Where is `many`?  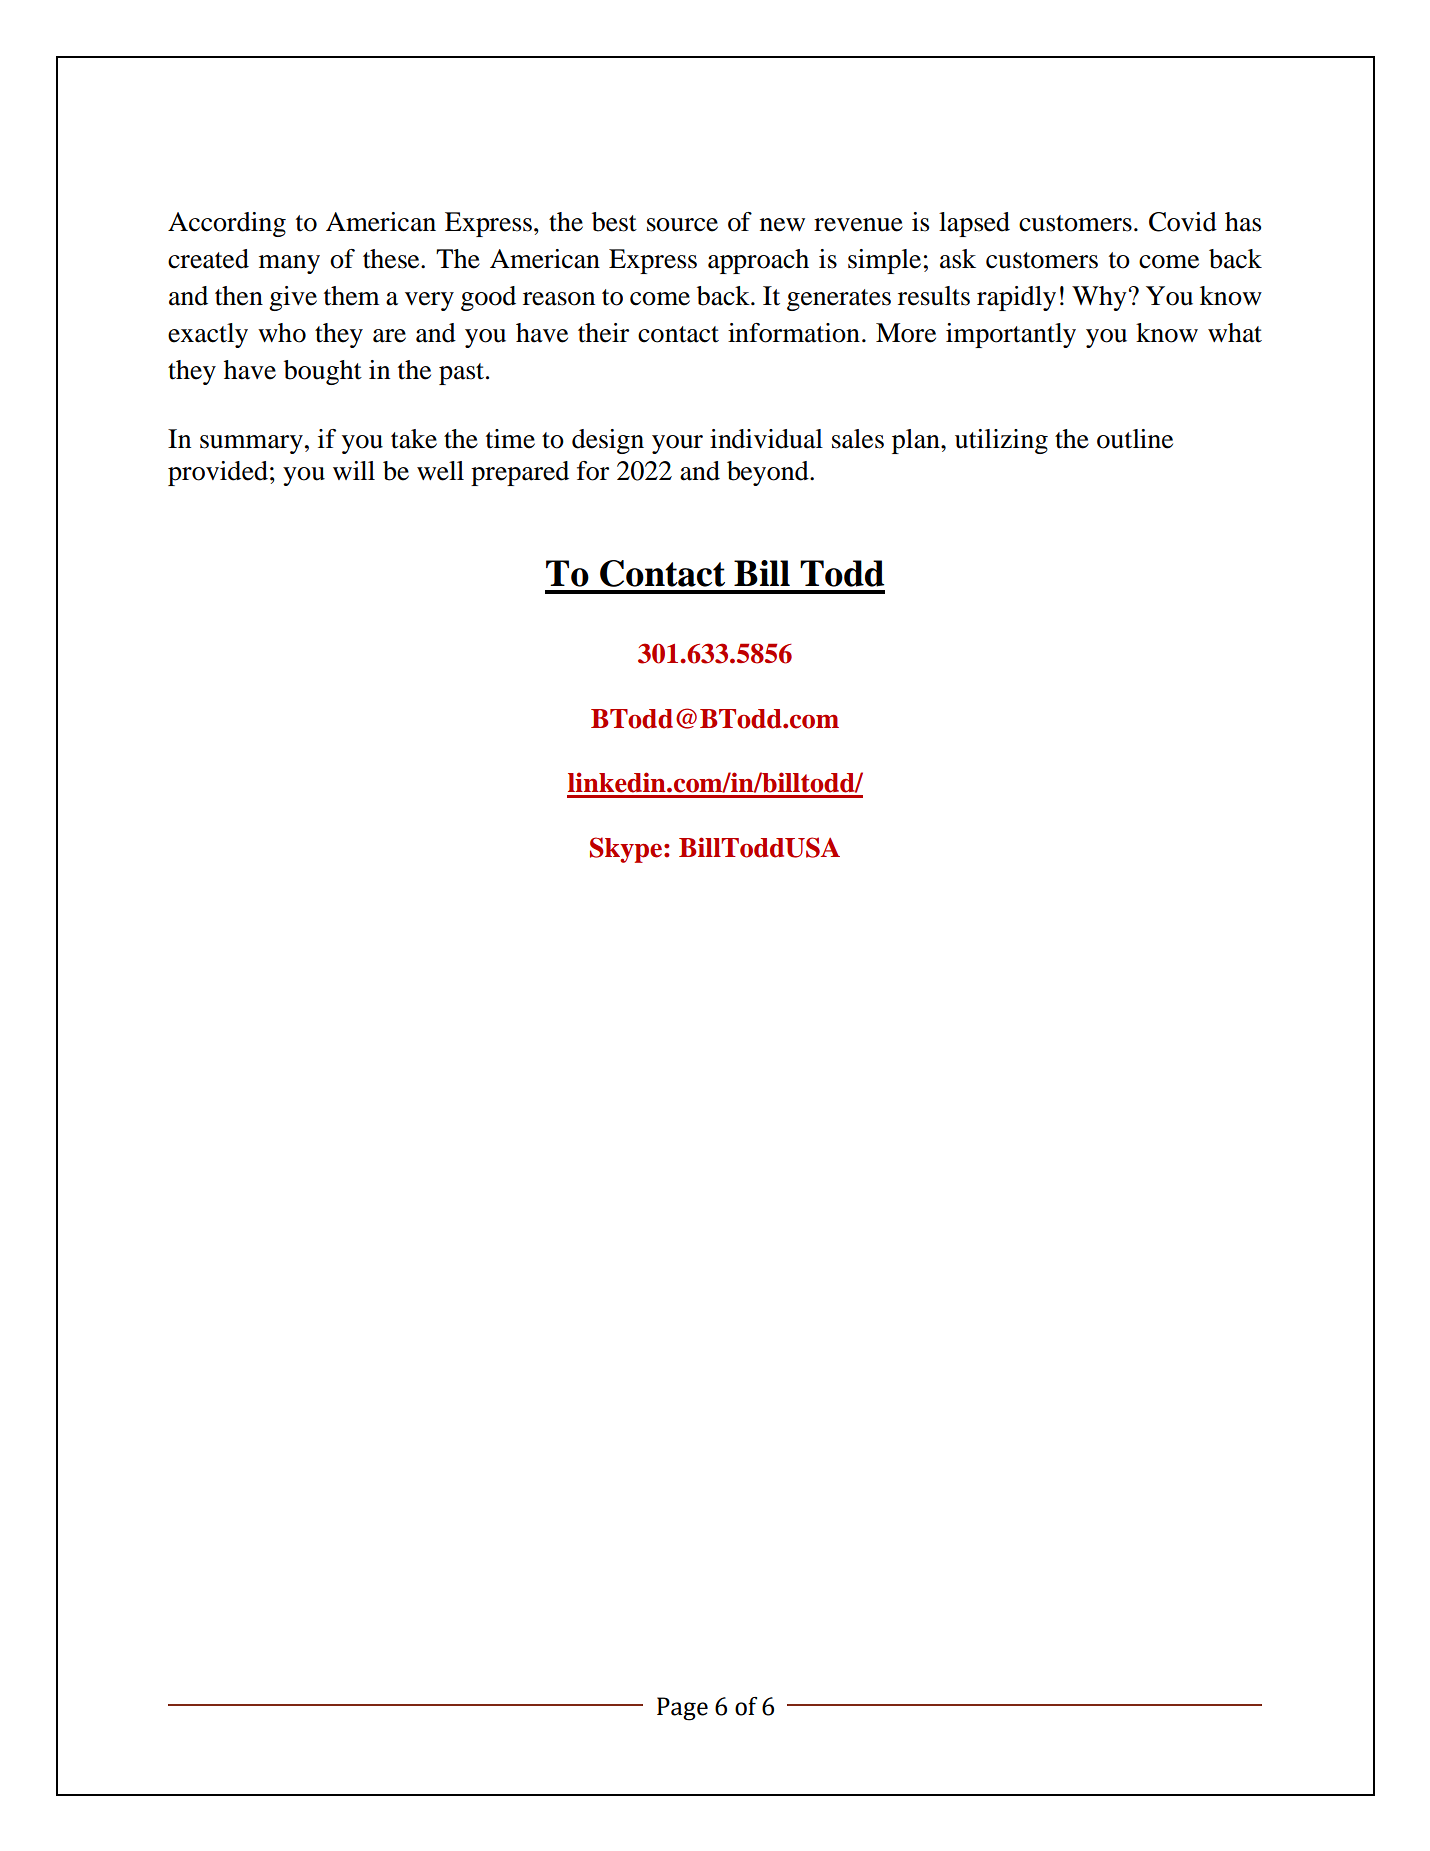
many is located at coordinates (289, 264).
